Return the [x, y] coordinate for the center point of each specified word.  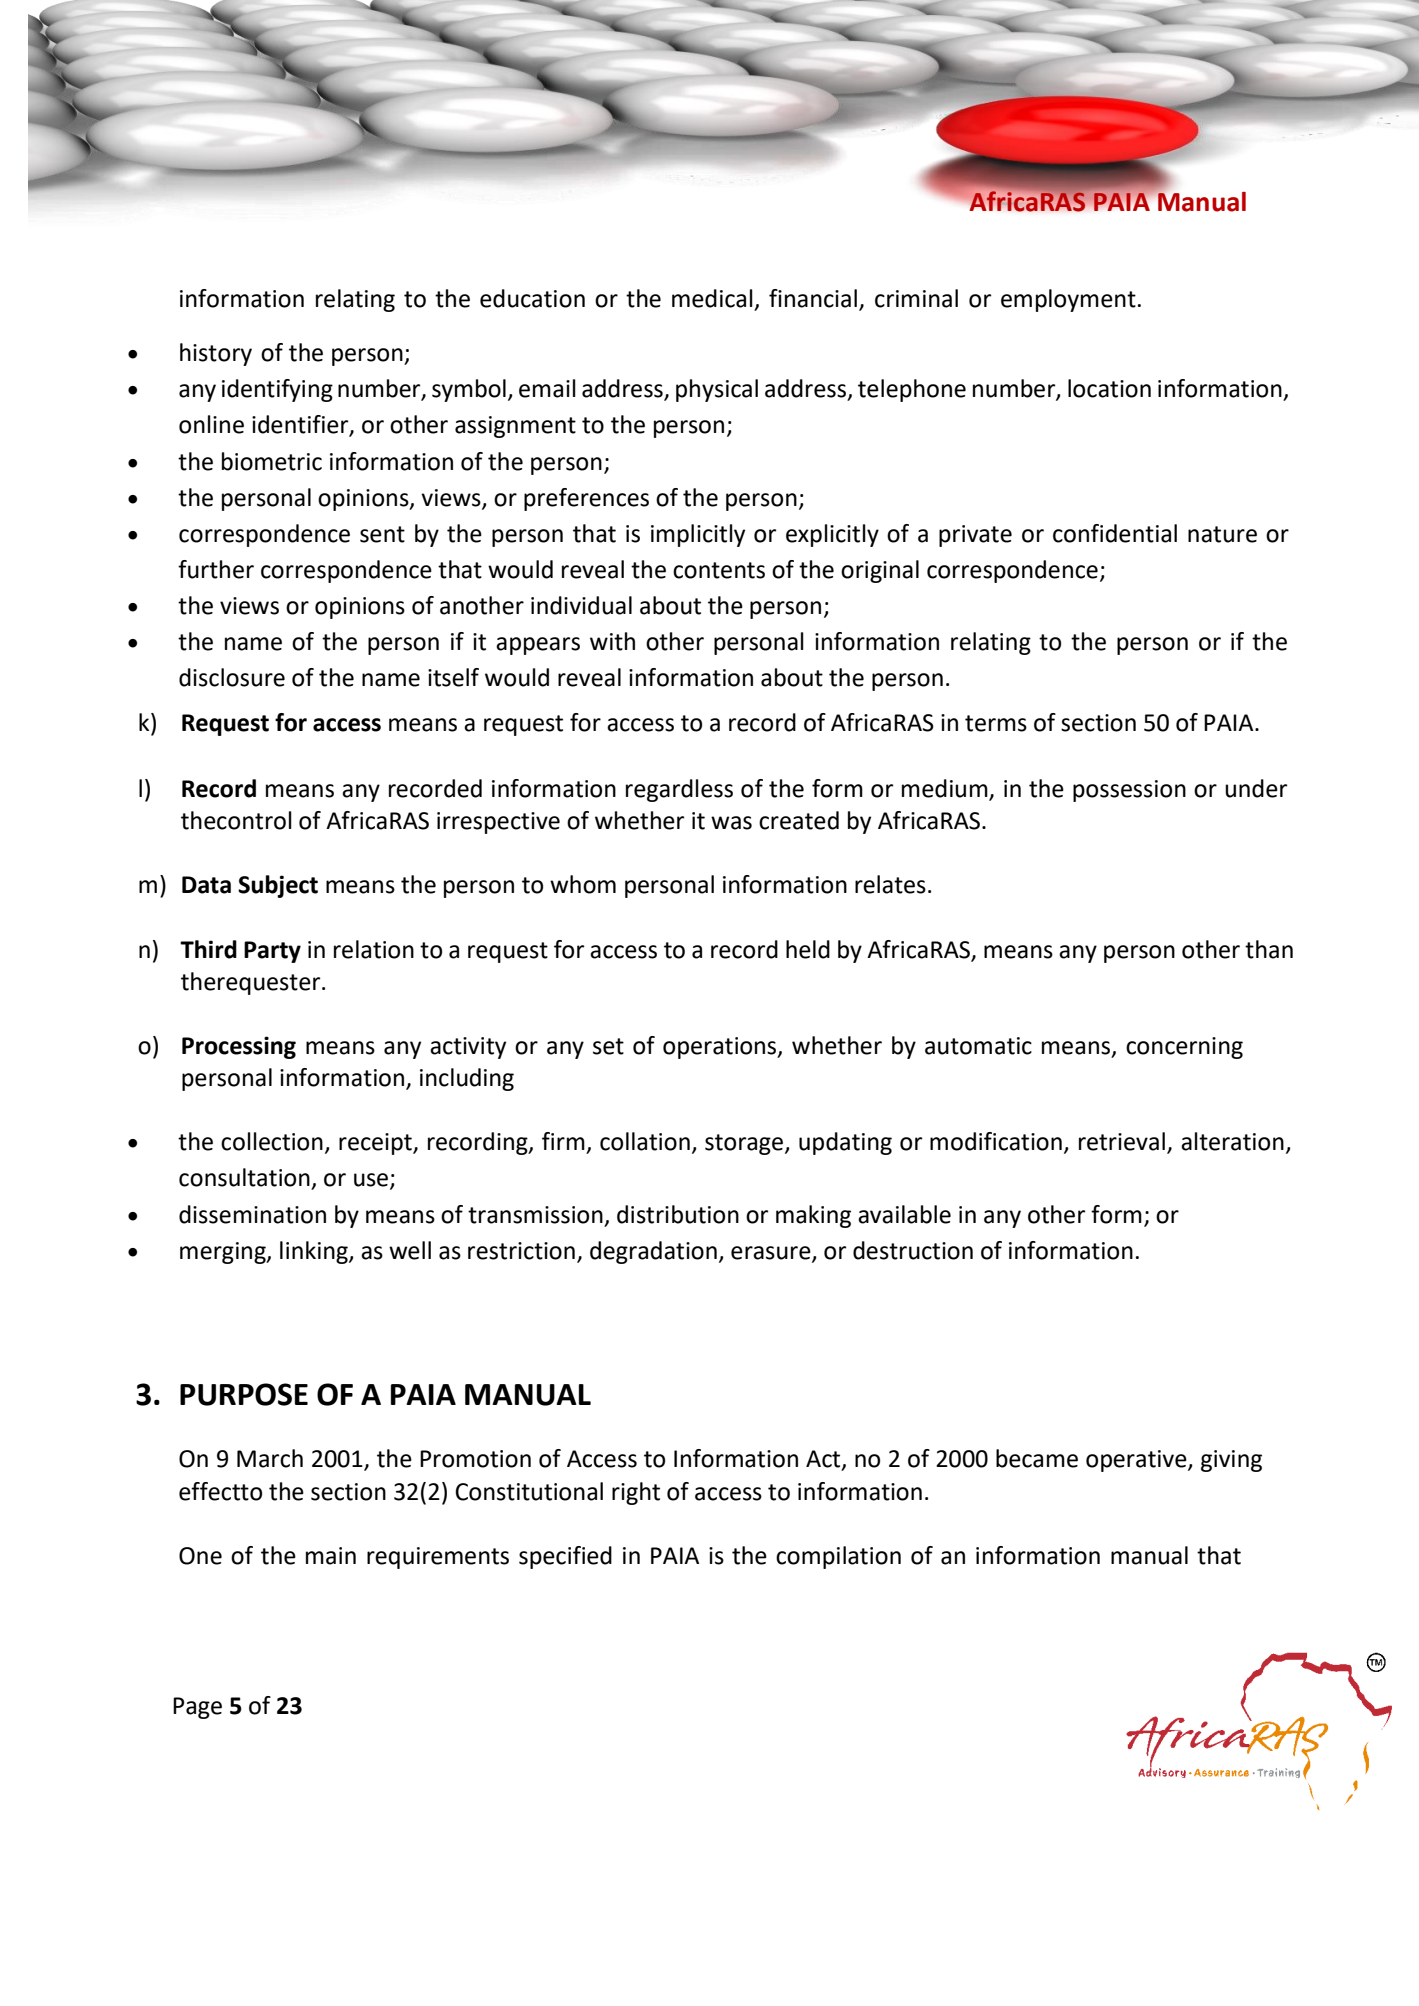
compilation [838, 1557]
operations [721, 1048]
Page [197, 1708]
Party [272, 952]
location [1109, 388]
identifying [277, 390]
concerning [1184, 1048]
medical [712, 298]
